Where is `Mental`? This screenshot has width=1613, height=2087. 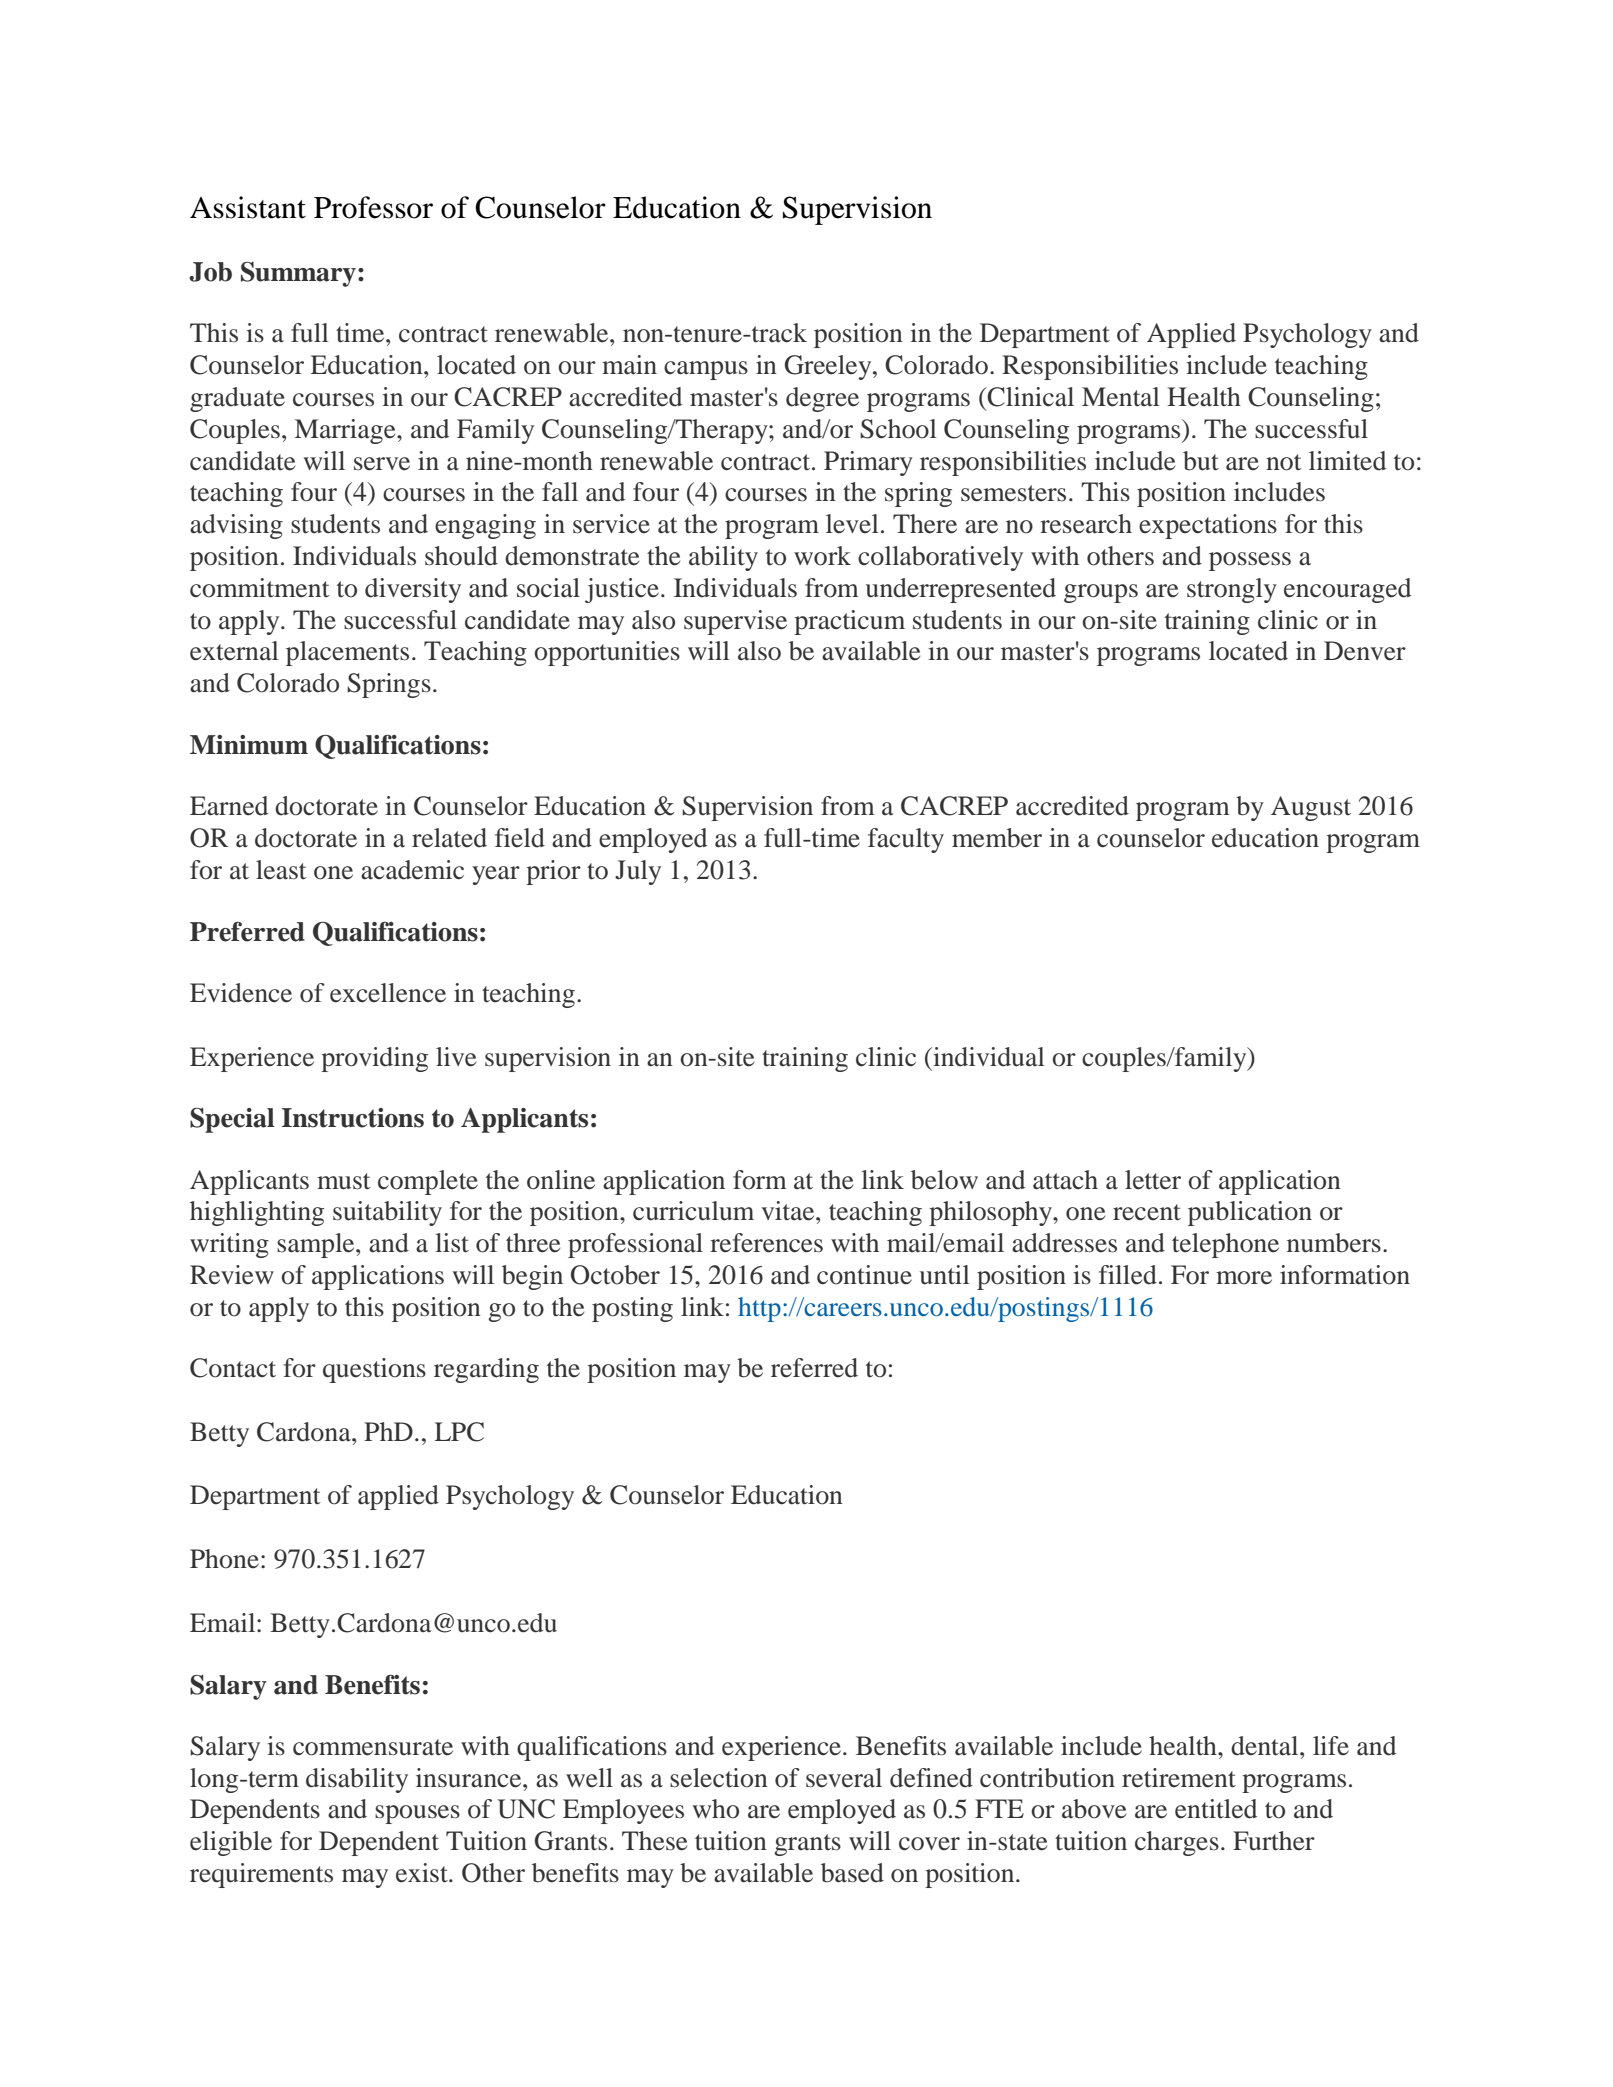 Mental is located at coordinates (1121, 397).
